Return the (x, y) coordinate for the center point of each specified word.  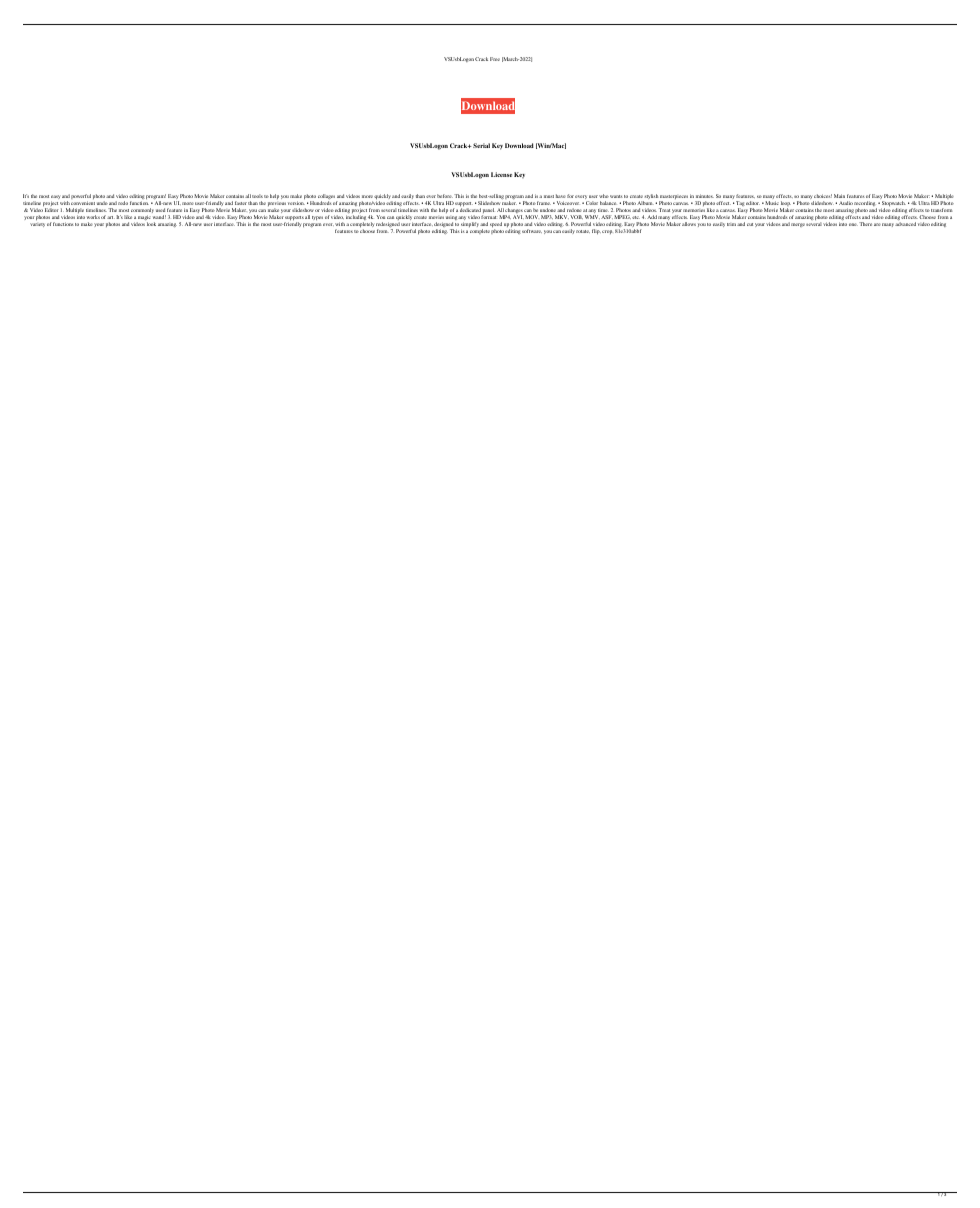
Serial (481, 145)
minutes (705, 196)
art (111, 217)
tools (257, 196)
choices (823, 196)
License (501, 174)
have (561, 196)
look (151, 224)
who (604, 196)
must (549, 196)
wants (616, 196)
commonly (142, 210)
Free (495, 59)
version (296, 203)
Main (839, 196)
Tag (739, 205)
